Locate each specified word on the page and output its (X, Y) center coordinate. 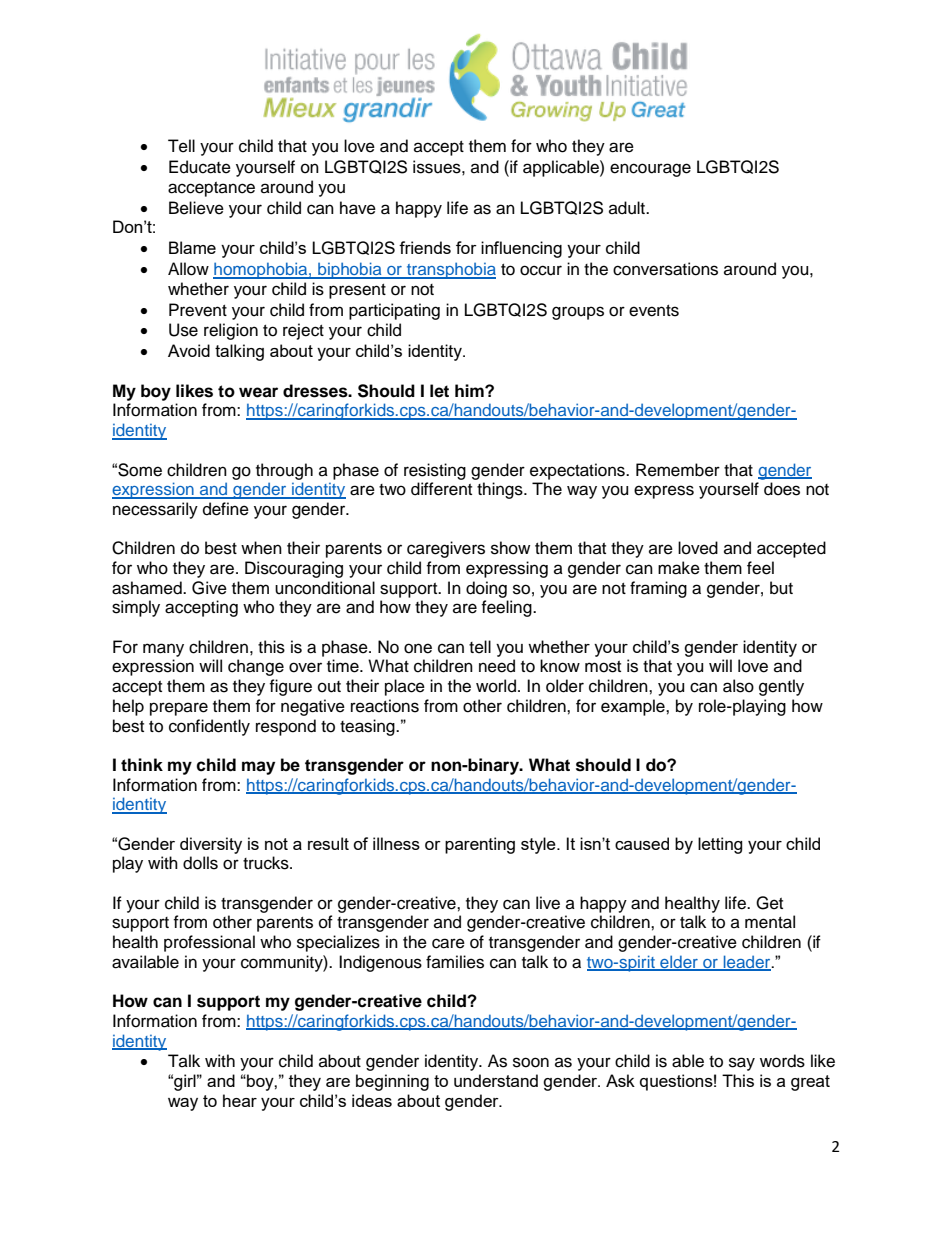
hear (240, 1100)
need (497, 666)
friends (425, 247)
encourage (650, 170)
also (738, 686)
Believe (196, 208)
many (163, 650)
